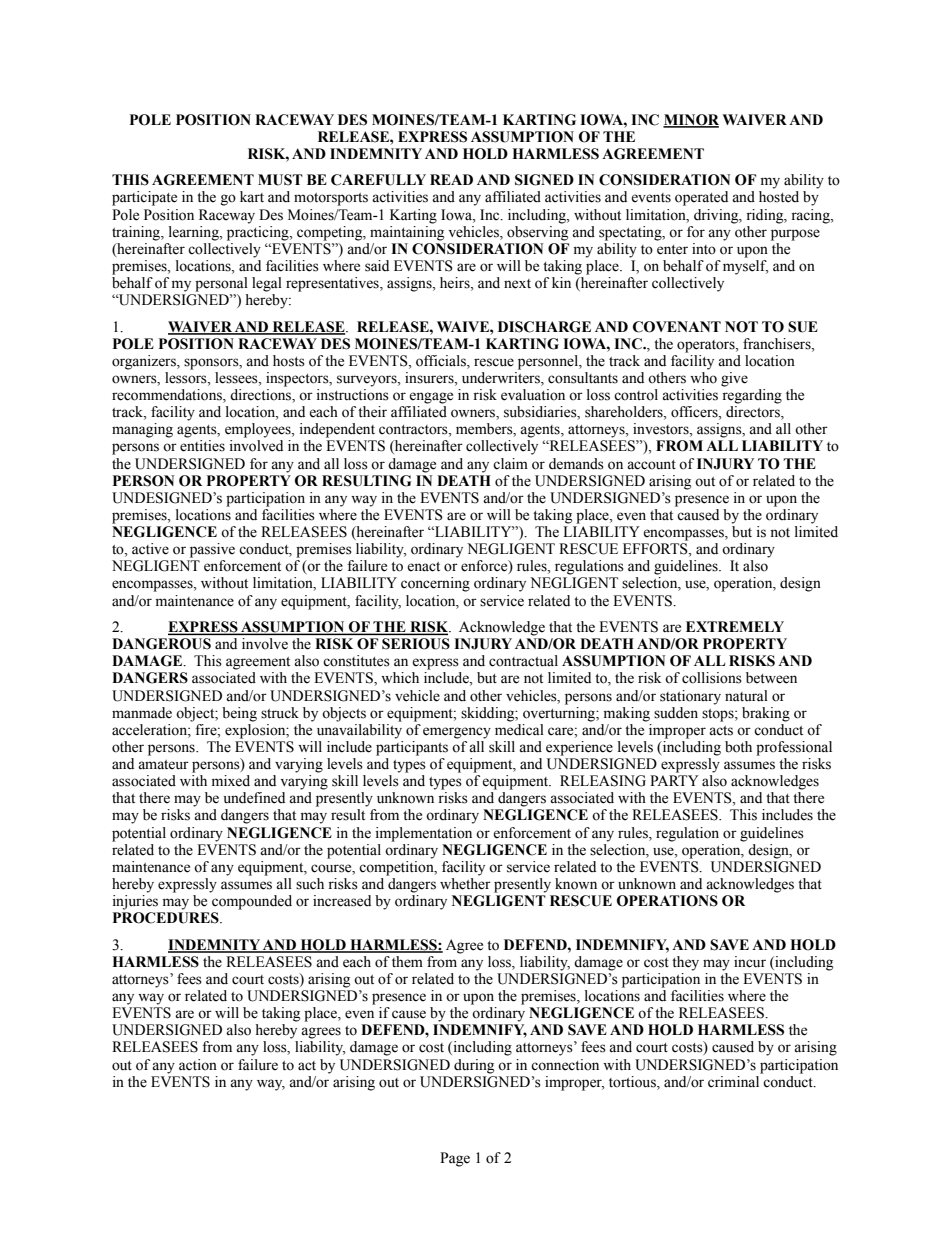 This screenshot has width=952, height=1233. I want to click on criminal, so click(735, 1080).
